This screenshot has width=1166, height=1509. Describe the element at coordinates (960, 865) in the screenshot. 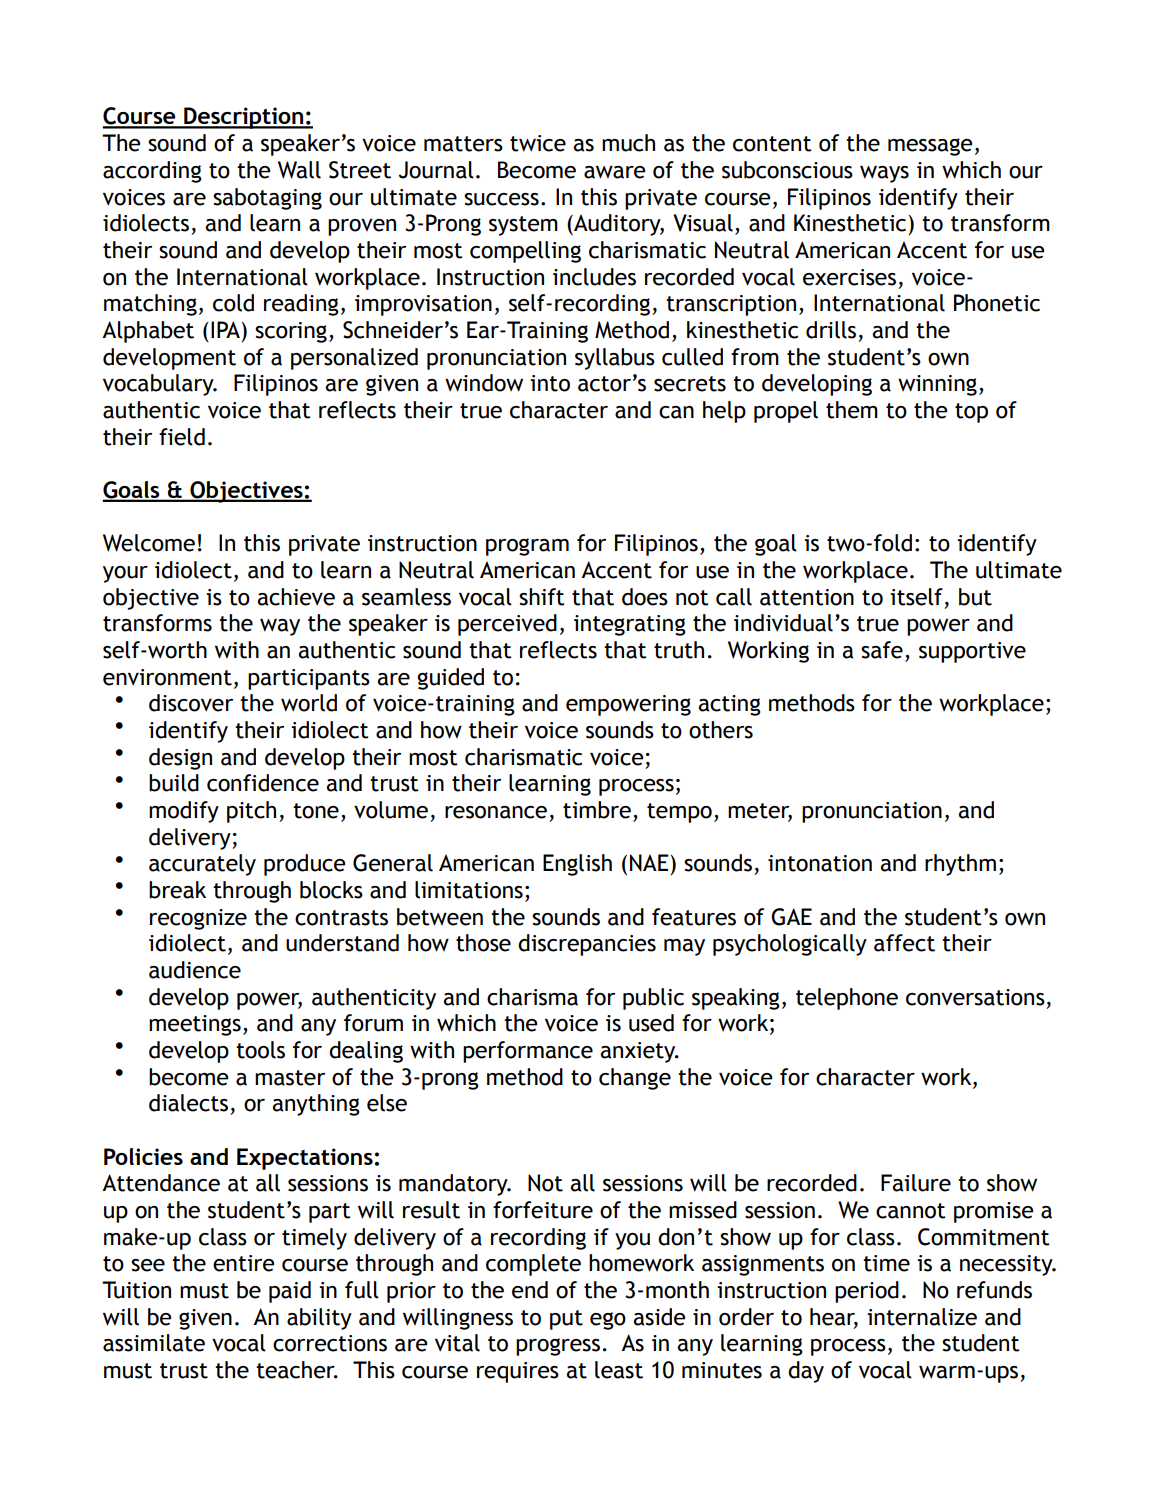

I see `rhythm` at that location.
